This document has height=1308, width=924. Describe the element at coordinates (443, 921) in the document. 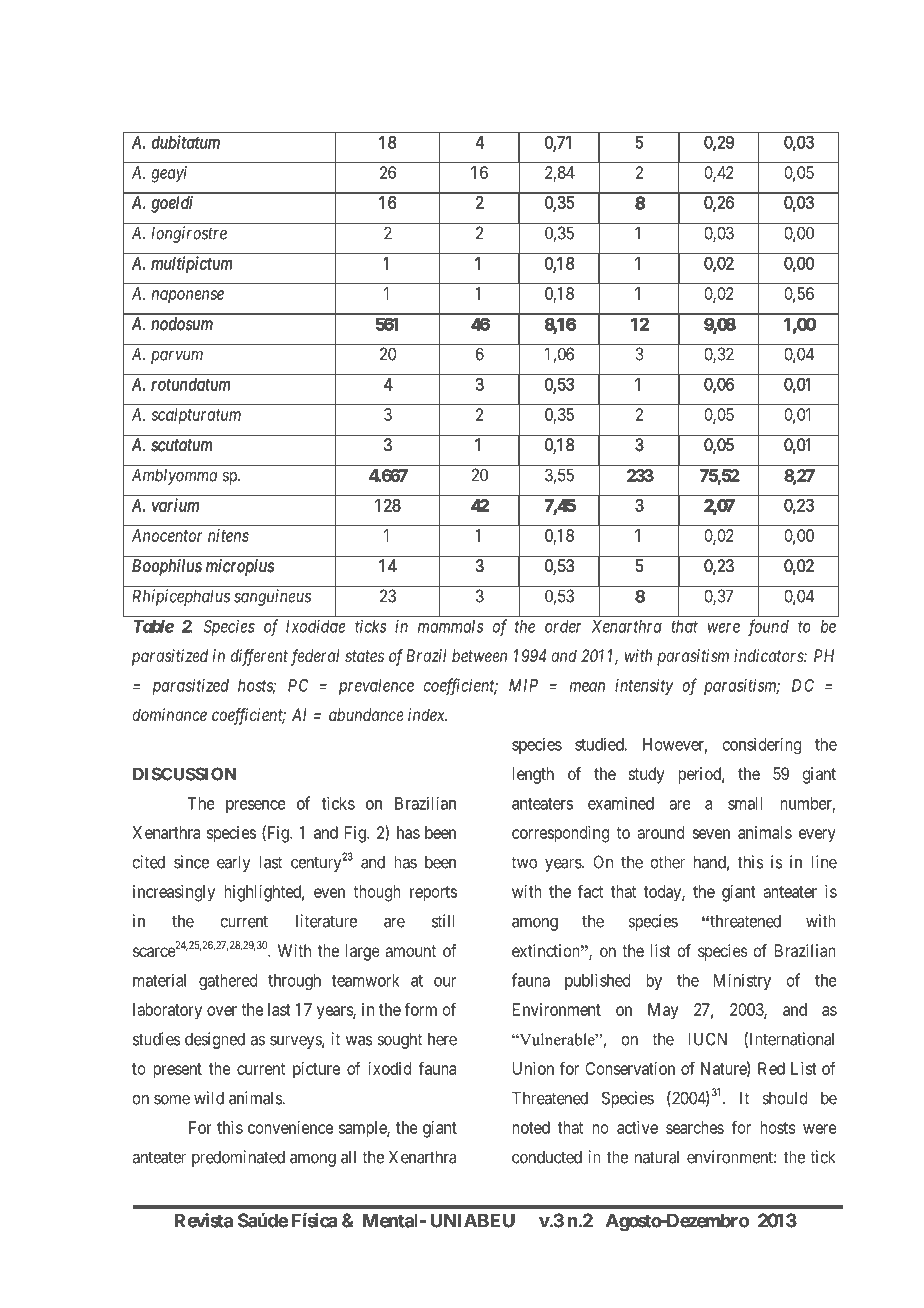

I see `still` at that location.
